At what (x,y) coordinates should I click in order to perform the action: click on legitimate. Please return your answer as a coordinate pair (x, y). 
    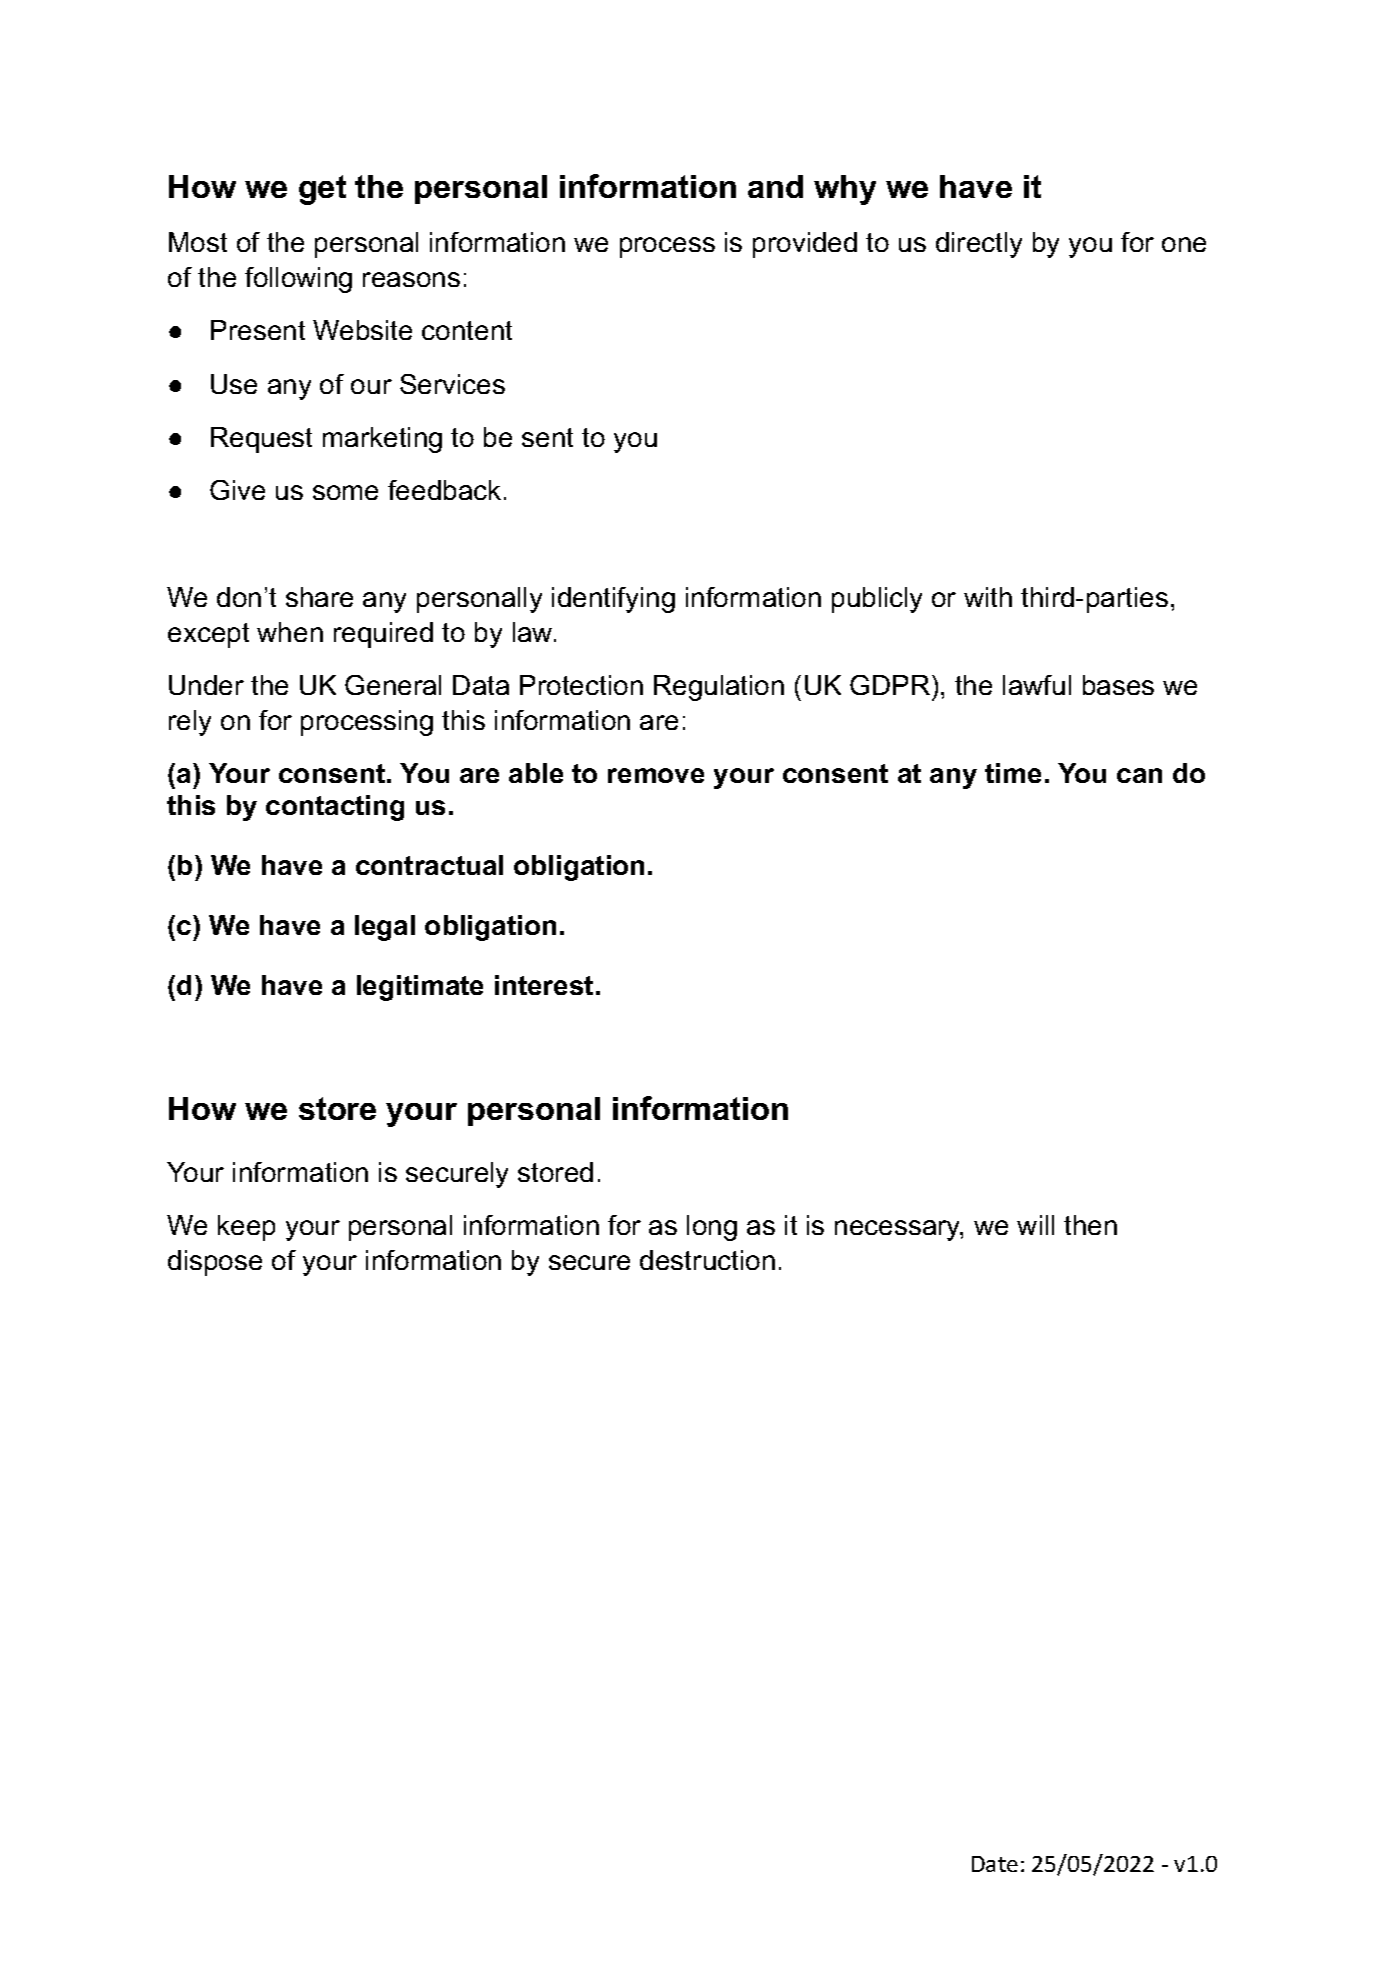
    Looking at the image, I should click on (420, 988).
